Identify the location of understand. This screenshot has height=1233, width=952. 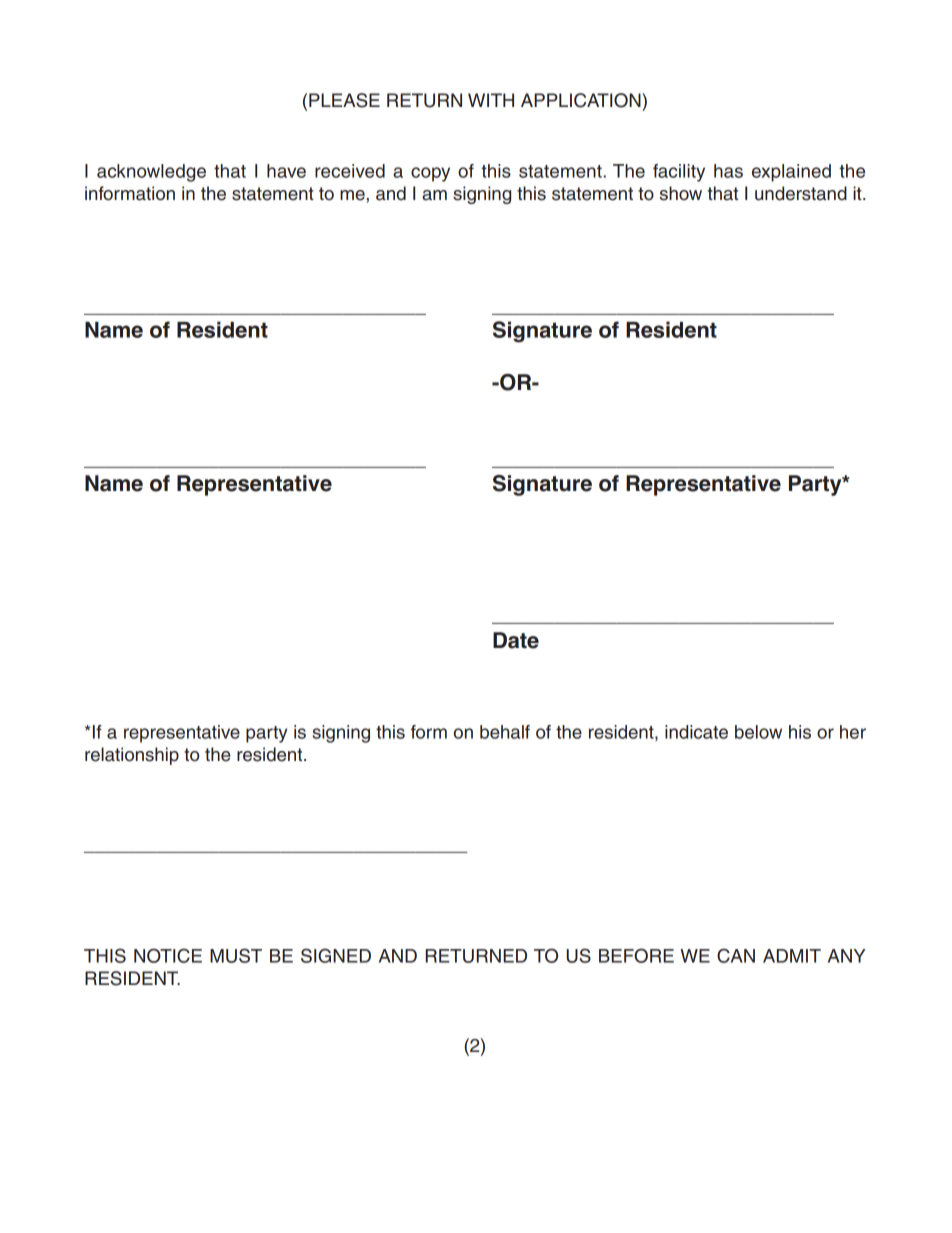
(801, 193).
